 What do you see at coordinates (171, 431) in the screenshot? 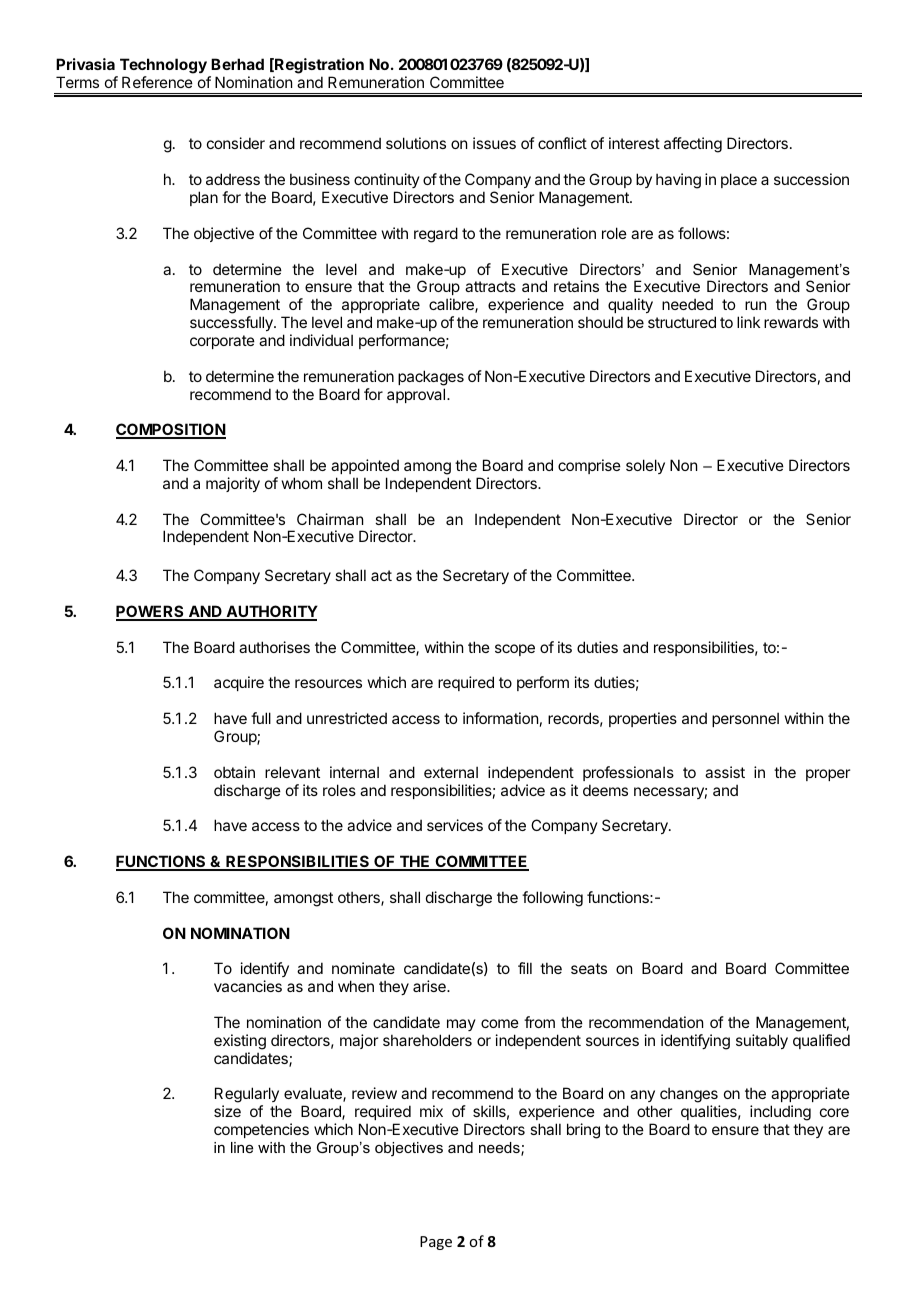
I see `COMPOSITION` at bounding box center [171, 431].
